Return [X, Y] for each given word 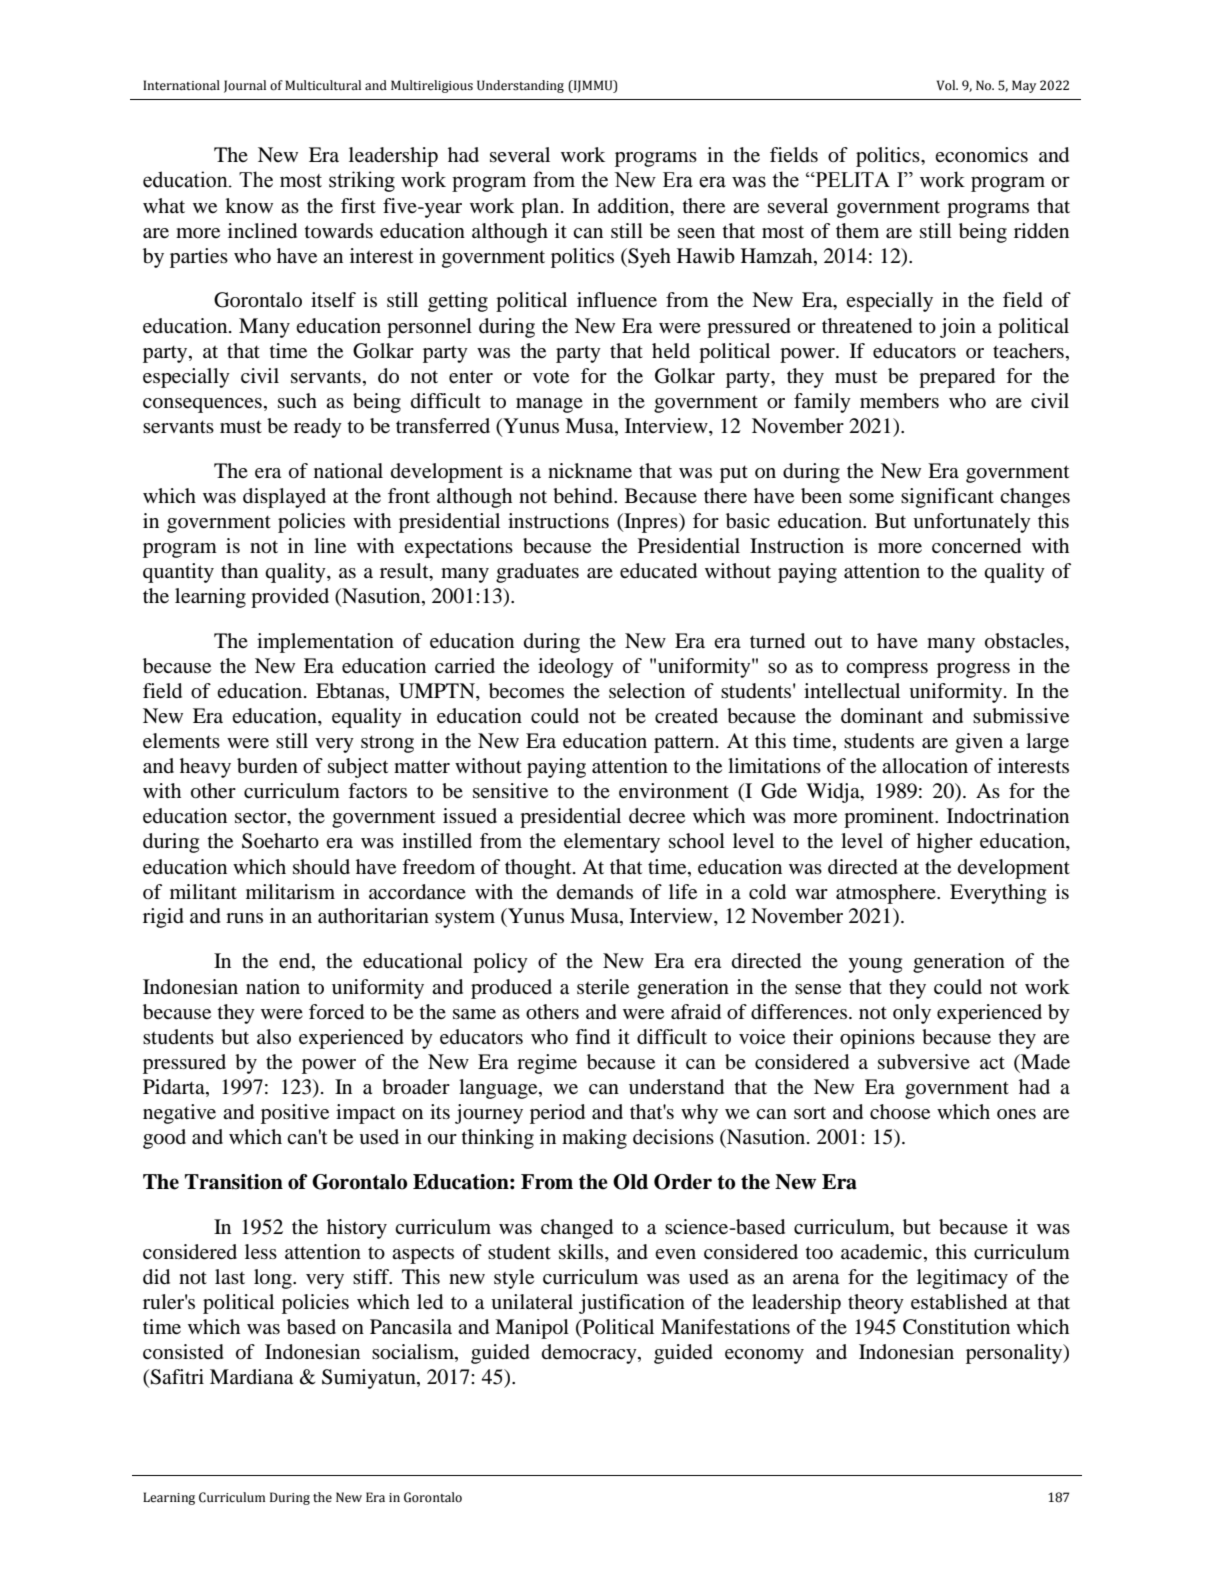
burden [267, 766]
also [274, 1036]
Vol [947, 85]
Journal [245, 86]
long [274, 1279]
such [297, 401]
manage [549, 405]
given [979, 743]
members [899, 401]
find [592, 1037]
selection [647, 691]
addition [635, 206]
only [912, 1014]
